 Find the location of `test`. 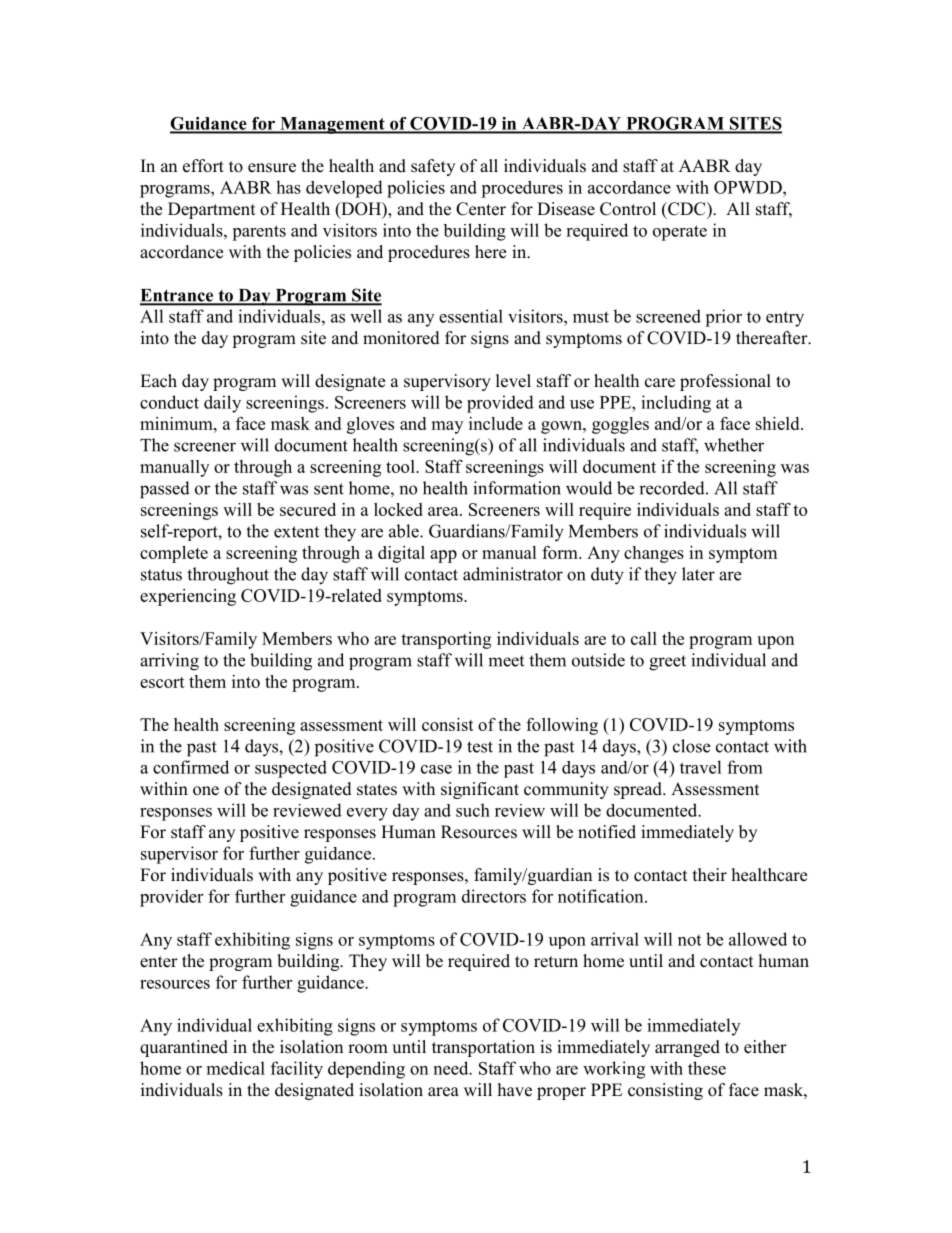

test is located at coordinates (480, 747).
